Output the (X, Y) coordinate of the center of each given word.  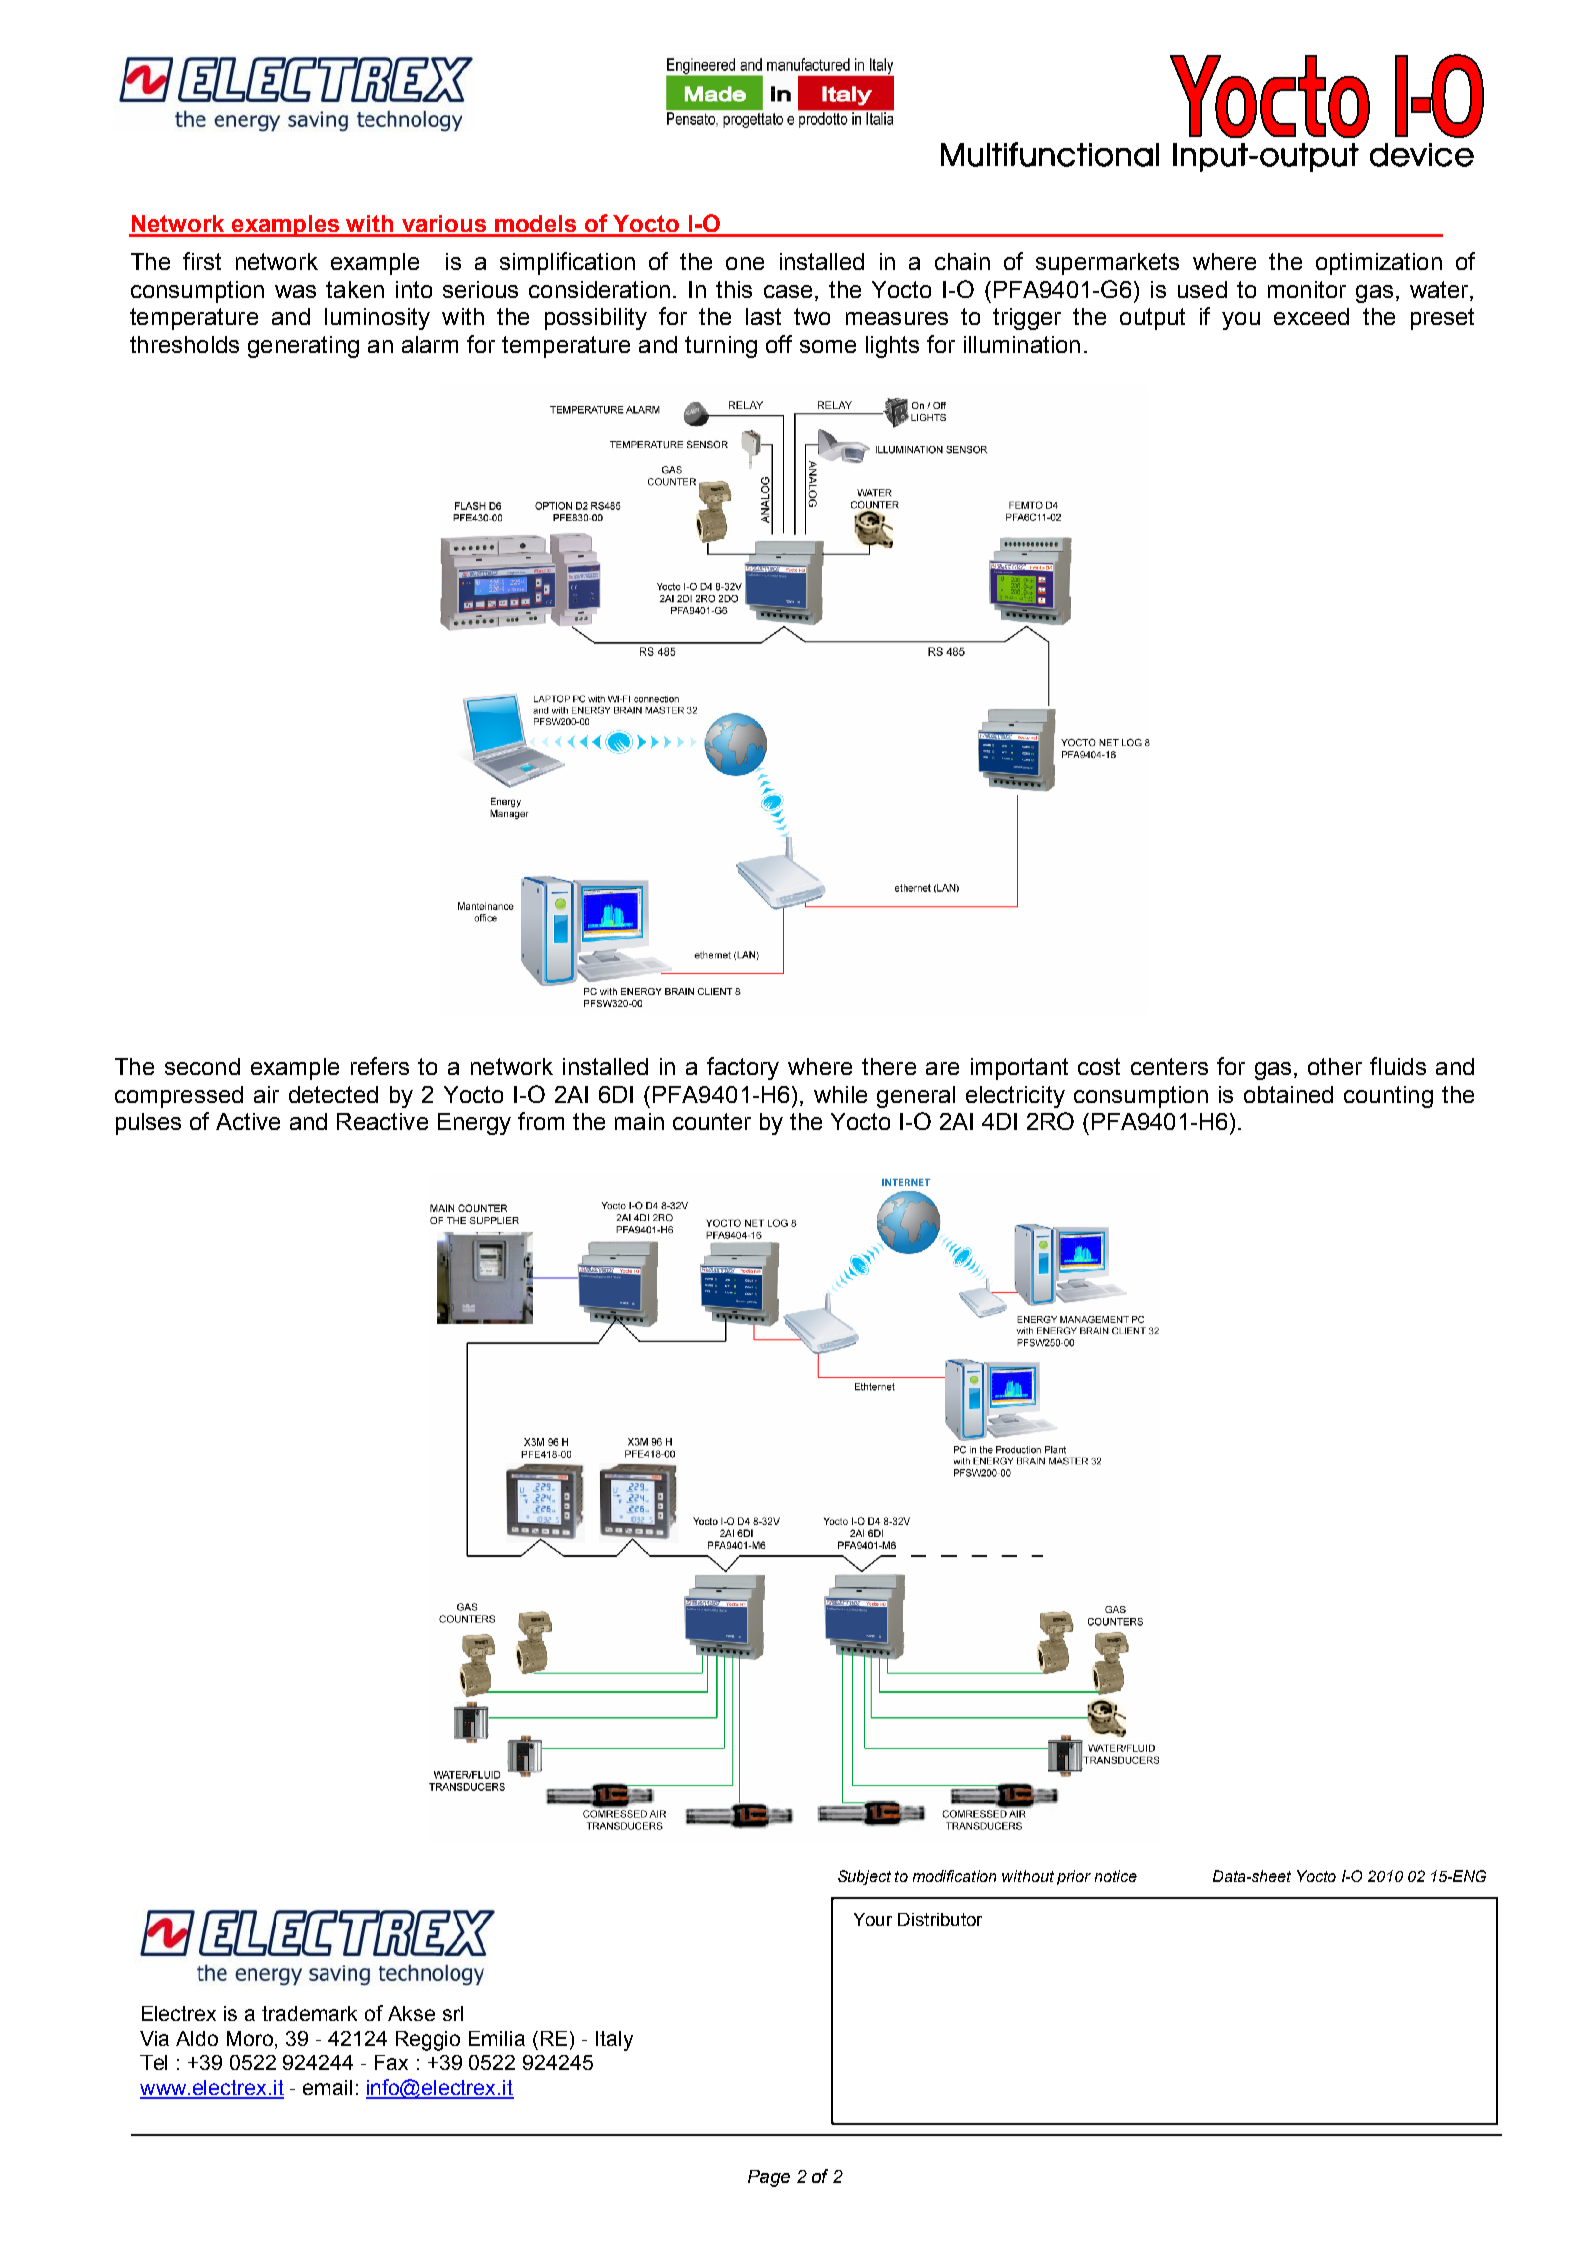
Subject (864, 1877)
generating (303, 347)
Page (769, 2178)
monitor (1307, 289)
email (327, 2087)
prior (1074, 1877)
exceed (1311, 316)
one (745, 263)
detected (333, 1094)
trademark (309, 2013)
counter (712, 1121)
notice (1116, 1876)
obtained (1288, 1094)
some (828, 346)
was (295, 291)
